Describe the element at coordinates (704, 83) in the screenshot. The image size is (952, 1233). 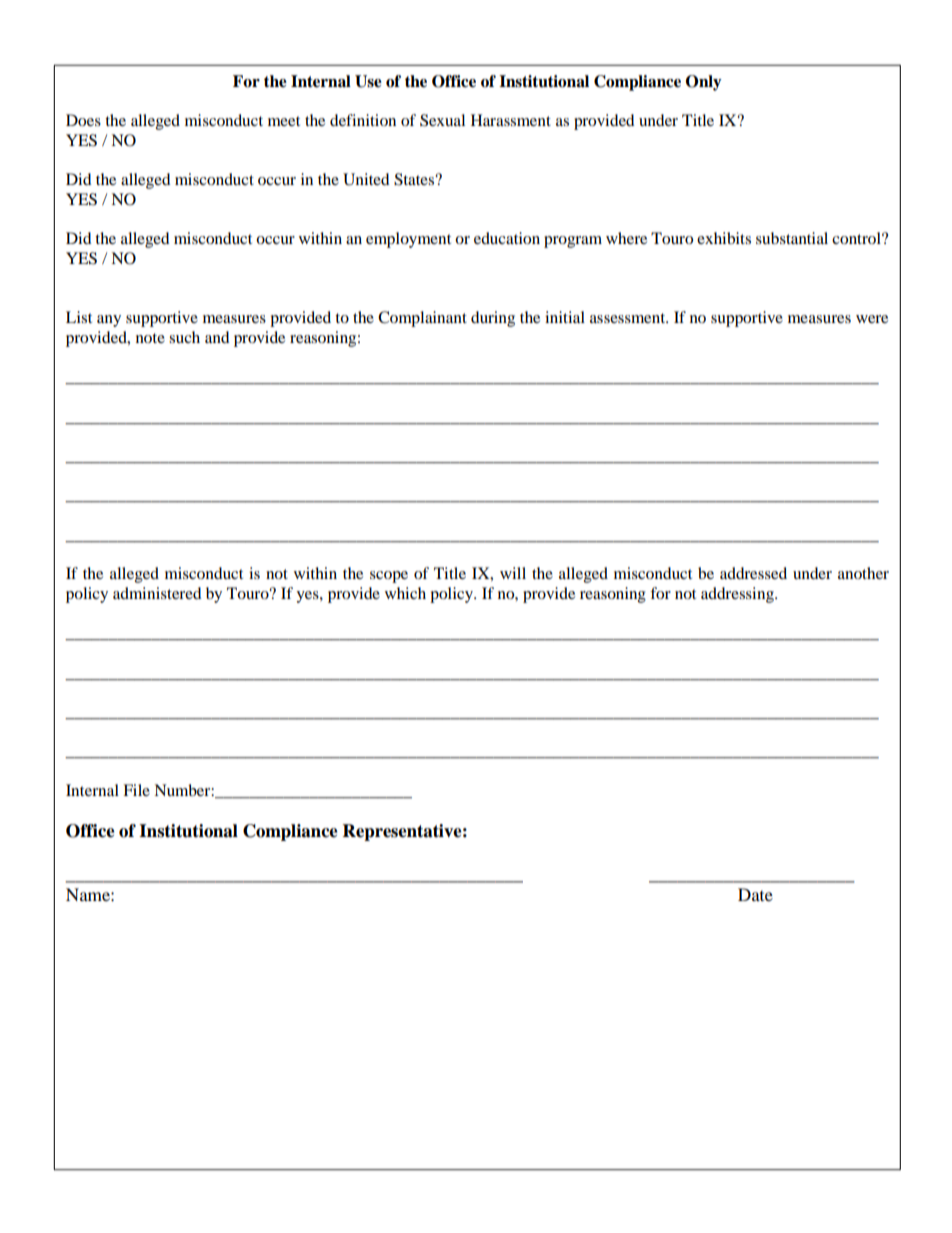
I see `Only` at that location.
